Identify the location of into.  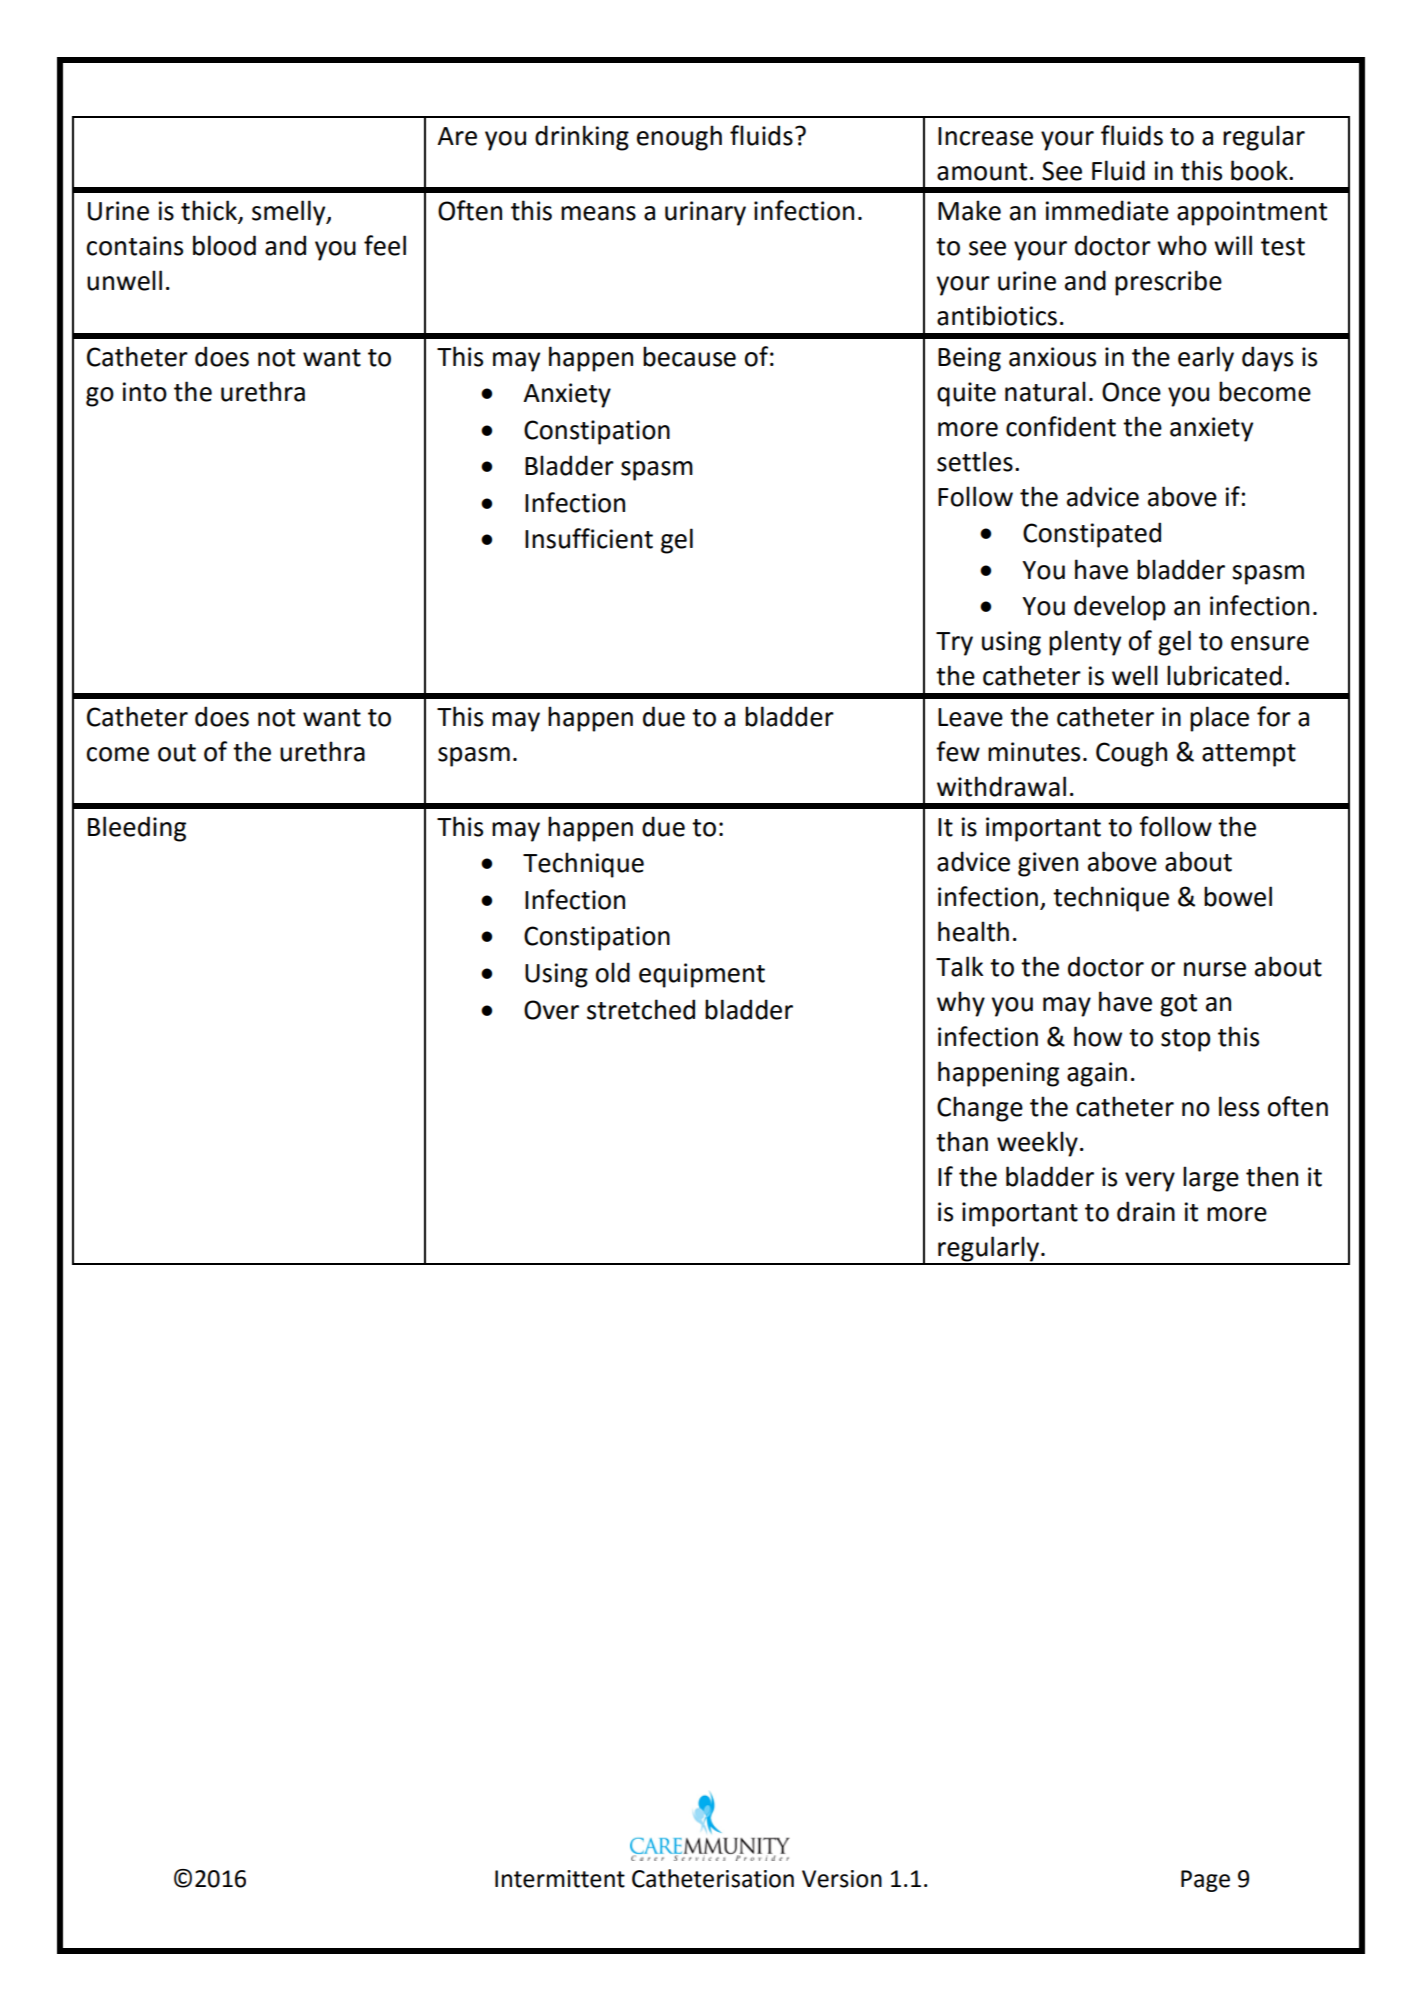
(144, 392).
